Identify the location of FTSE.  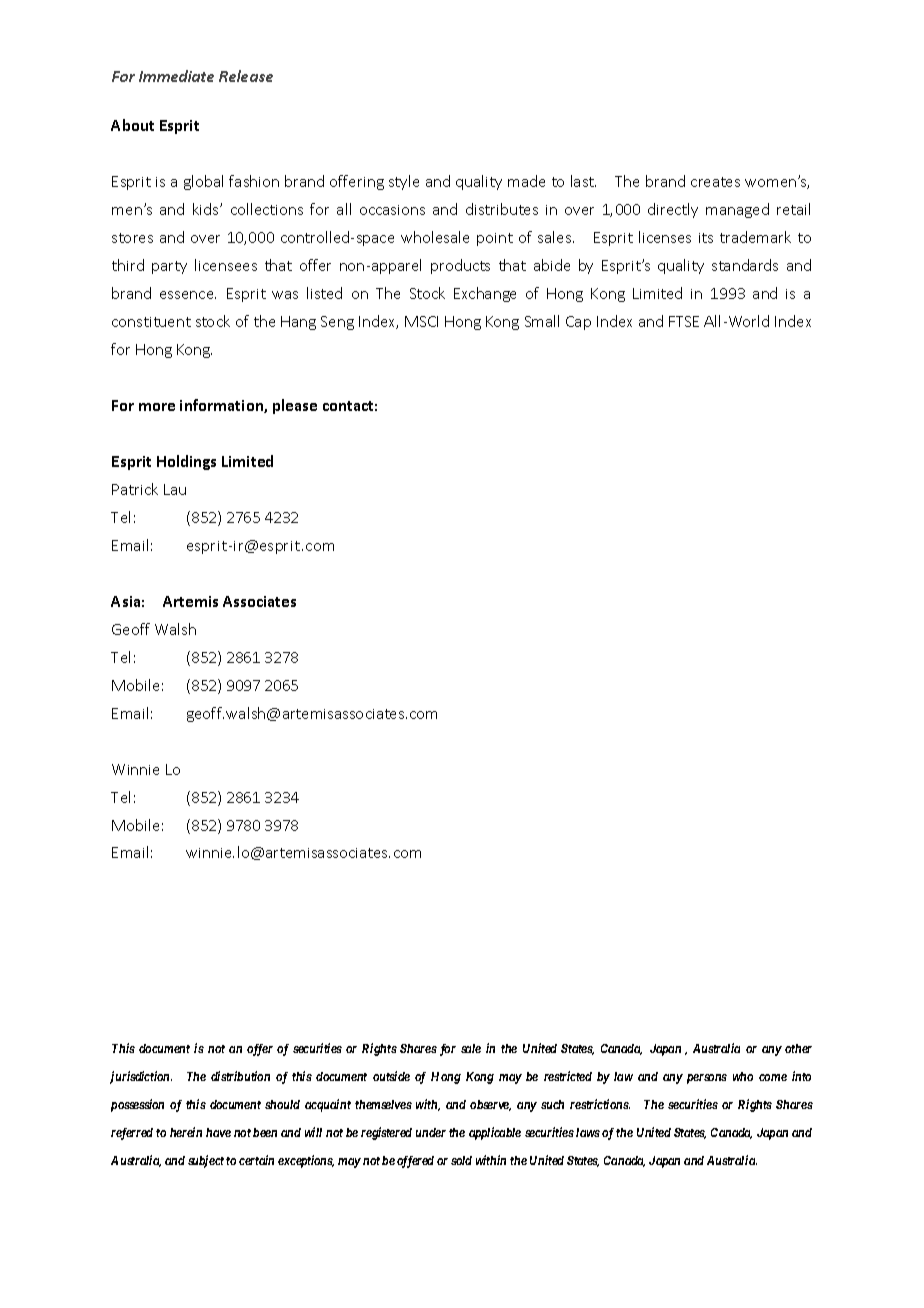
(684, 321).
